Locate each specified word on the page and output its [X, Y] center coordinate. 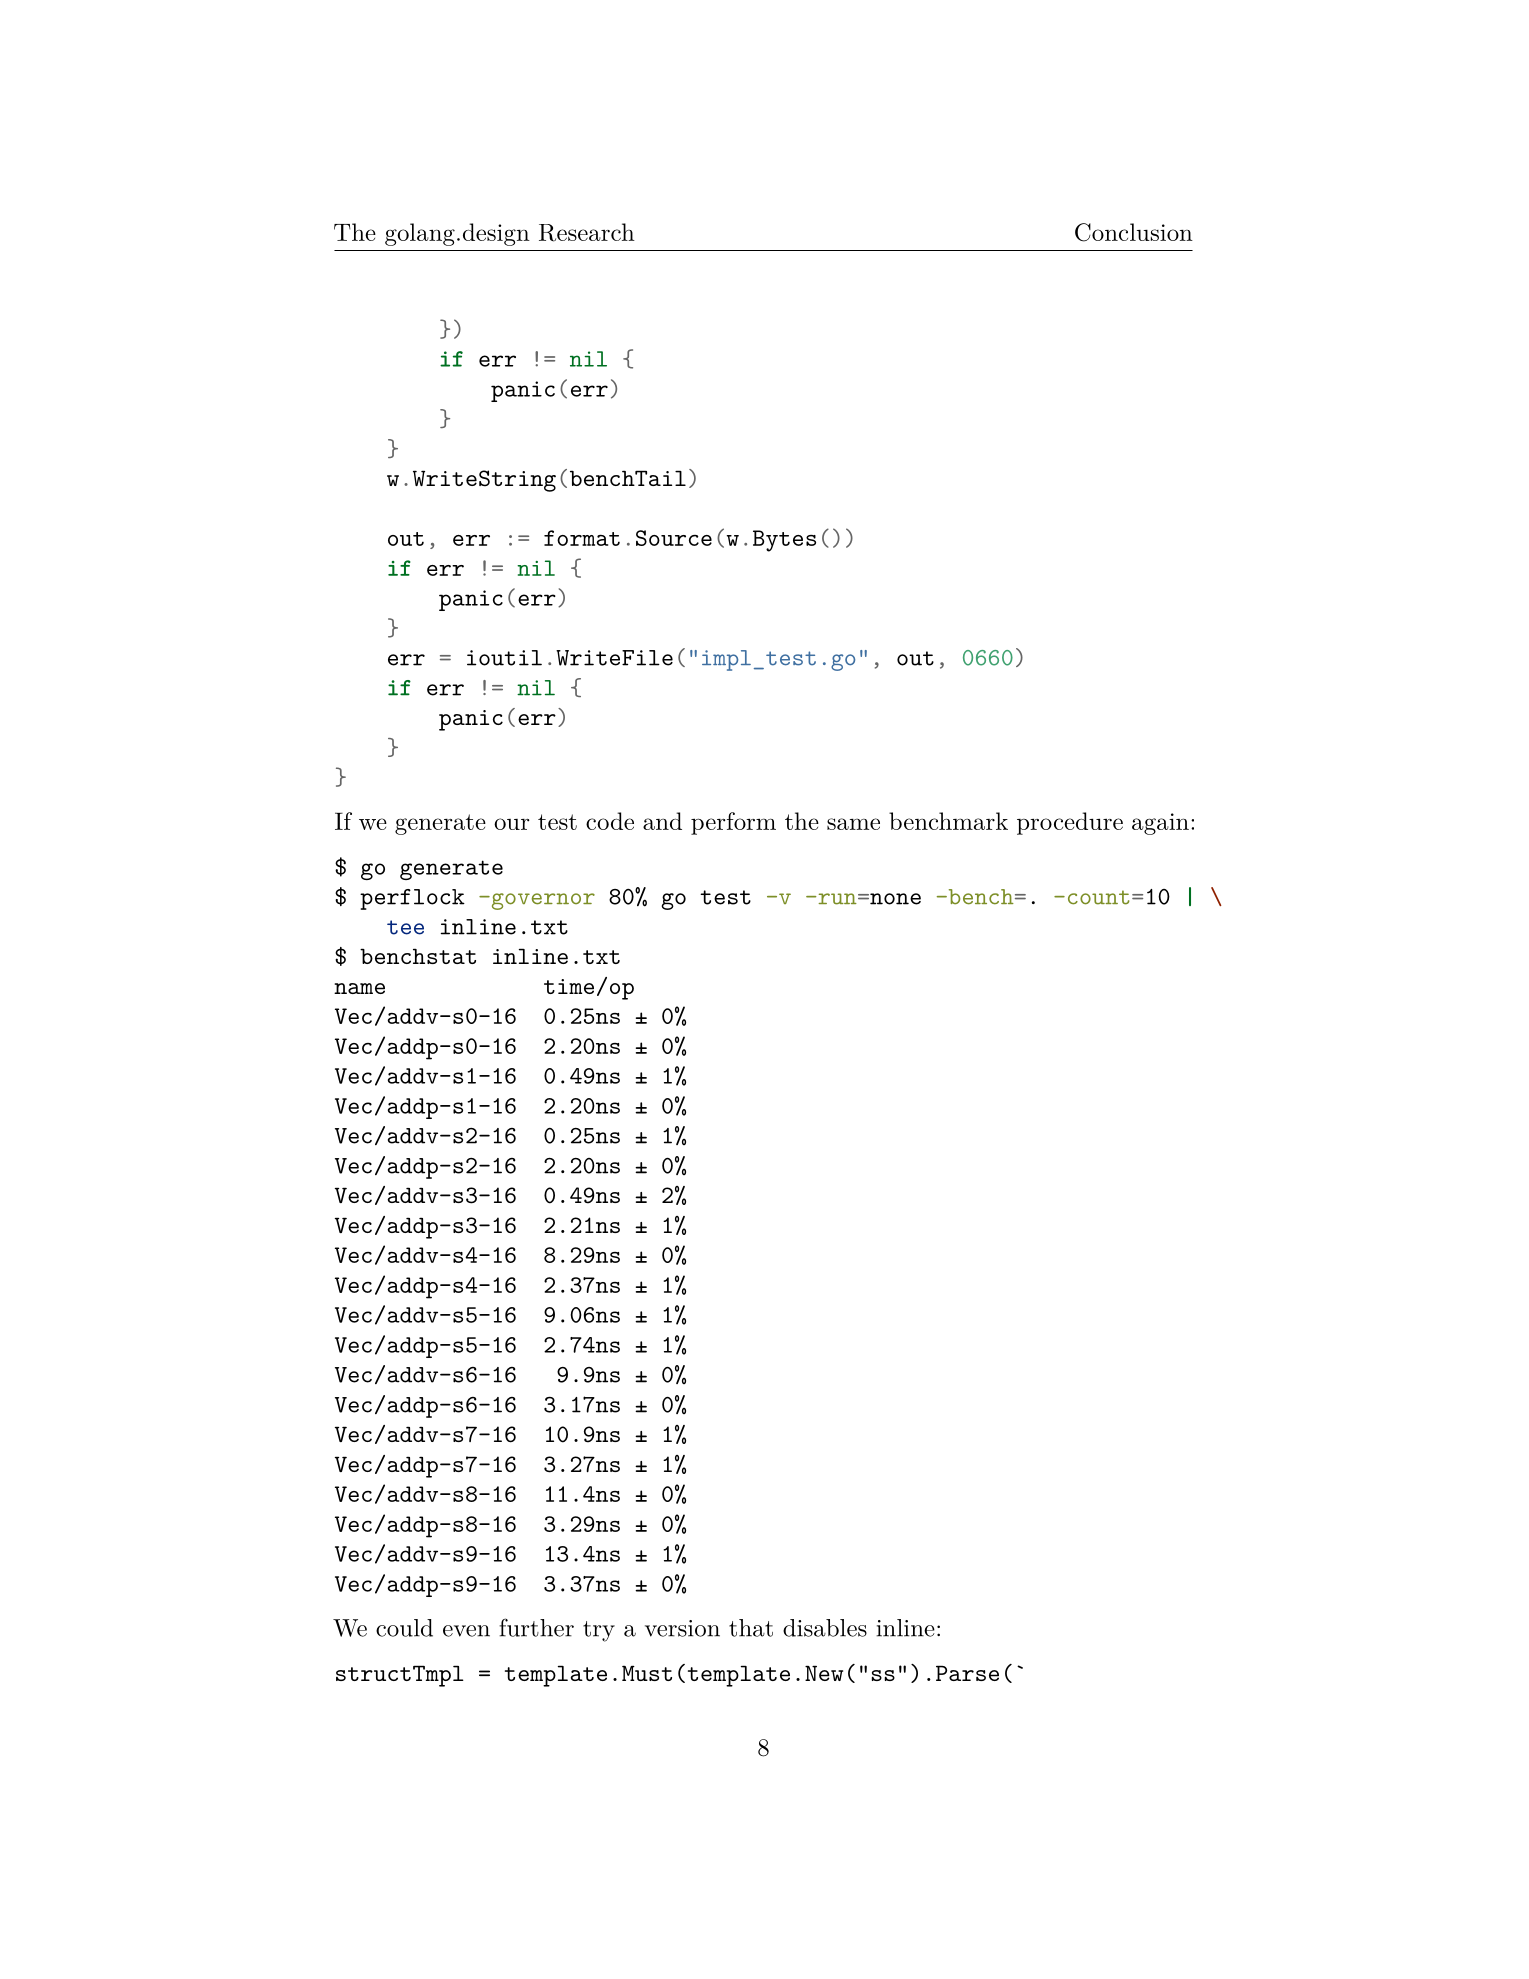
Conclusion [1134, 232]
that [751, 1628]
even [466, 1631]
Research [587, 232]
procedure [1070, 823]
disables [825, 1628]
